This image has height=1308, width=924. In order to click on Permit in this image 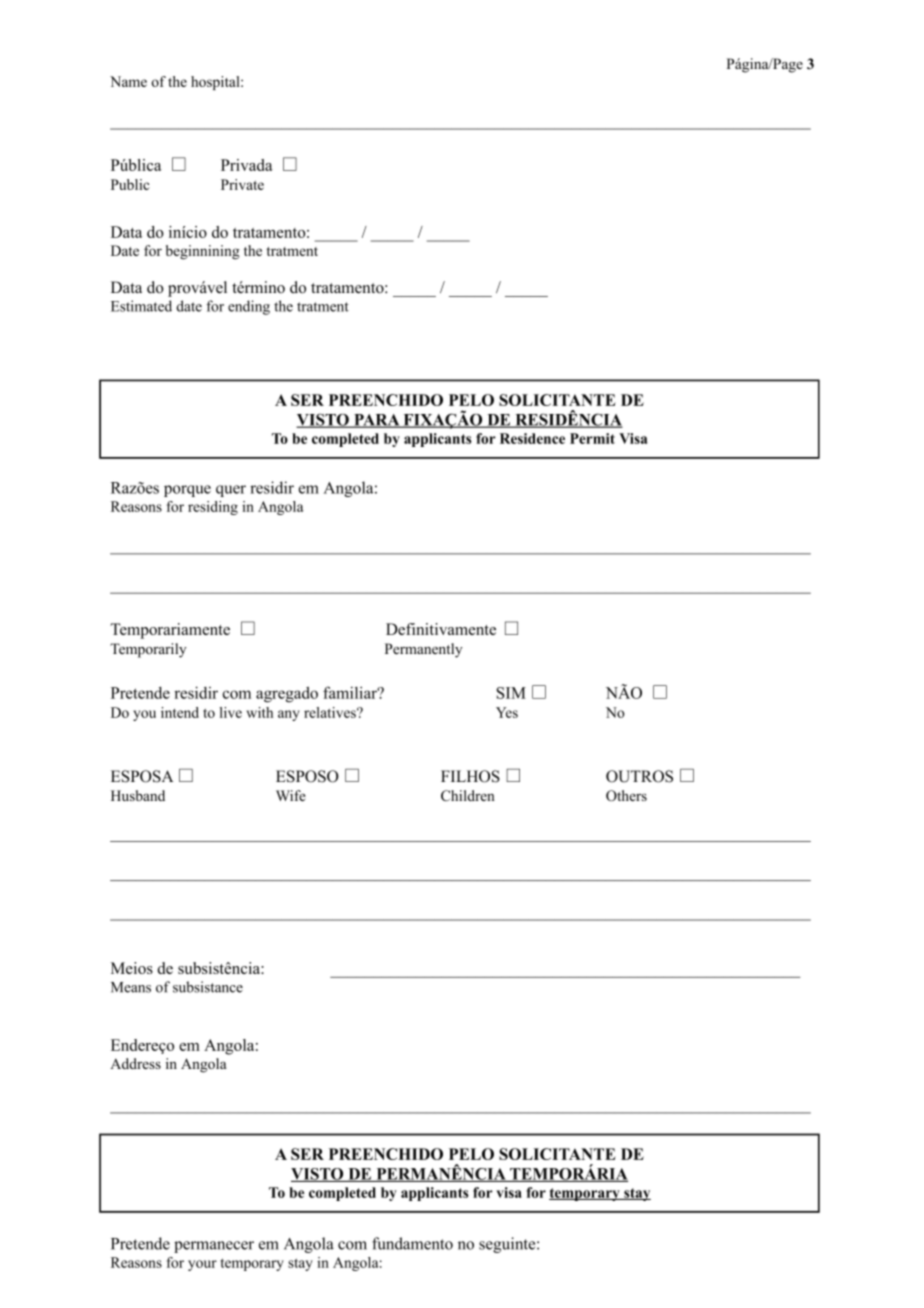, I will do `click(592, 438)`.
